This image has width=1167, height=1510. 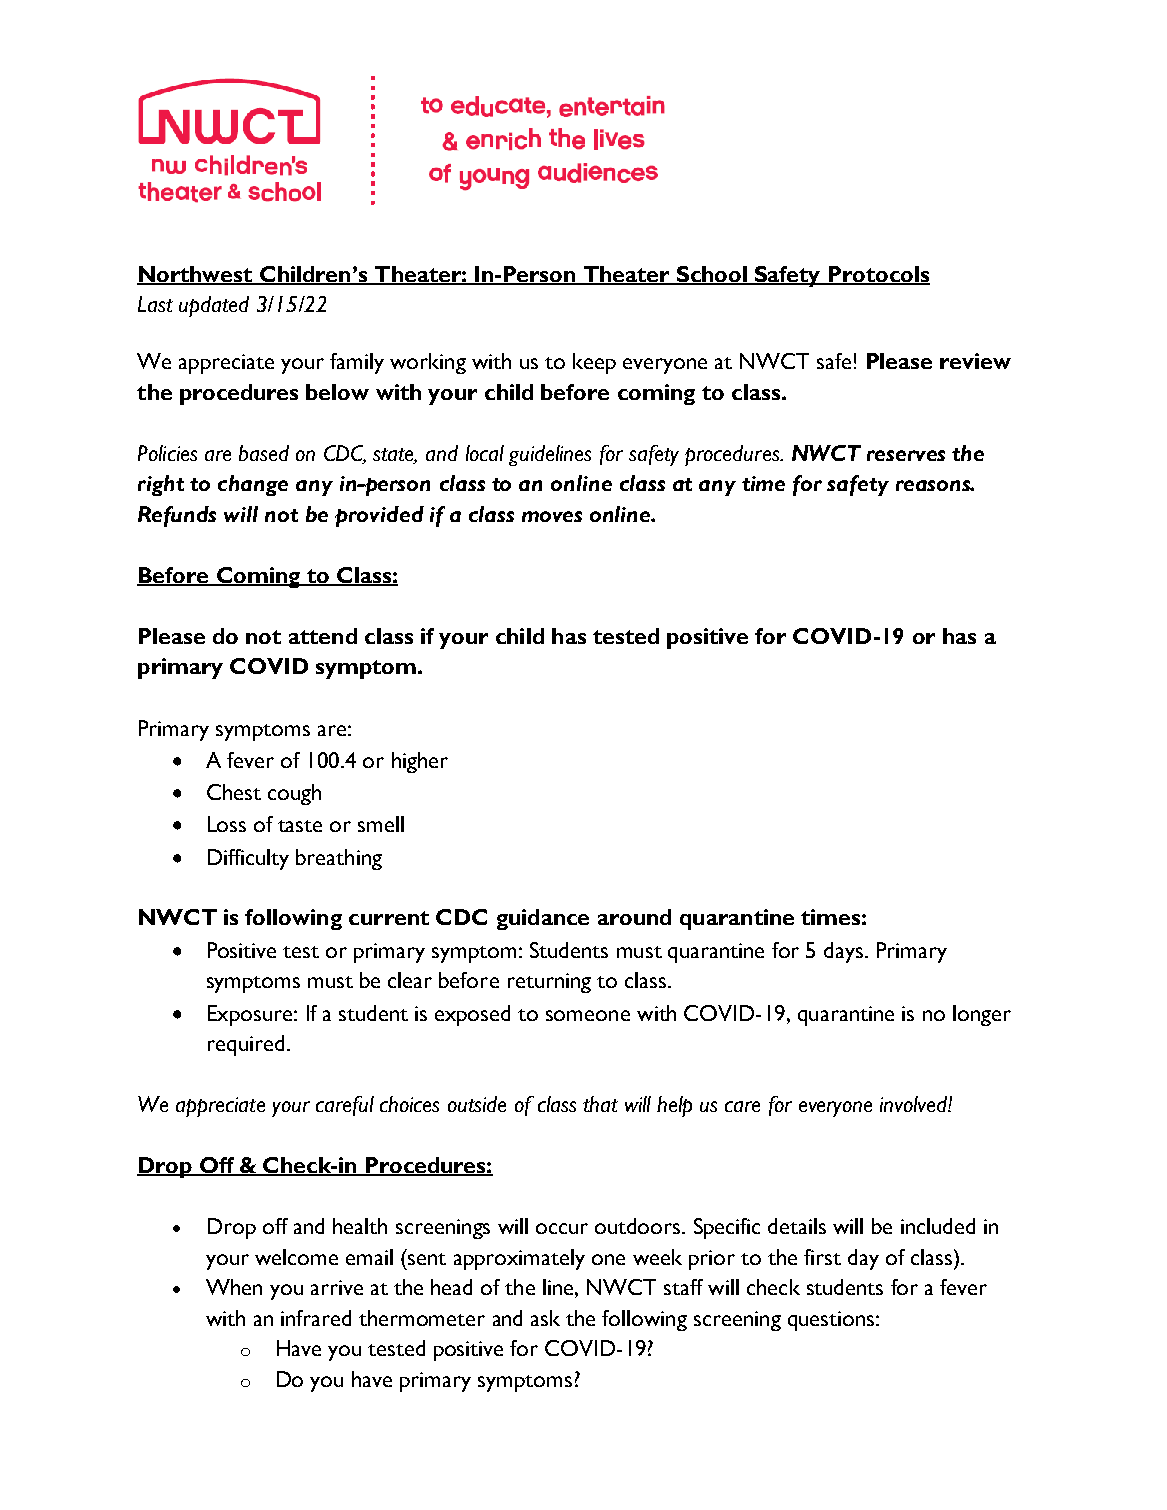 What do you see at coordinates (594, 363) in the image?
I see `keep` at bounding box center [594, 363].
